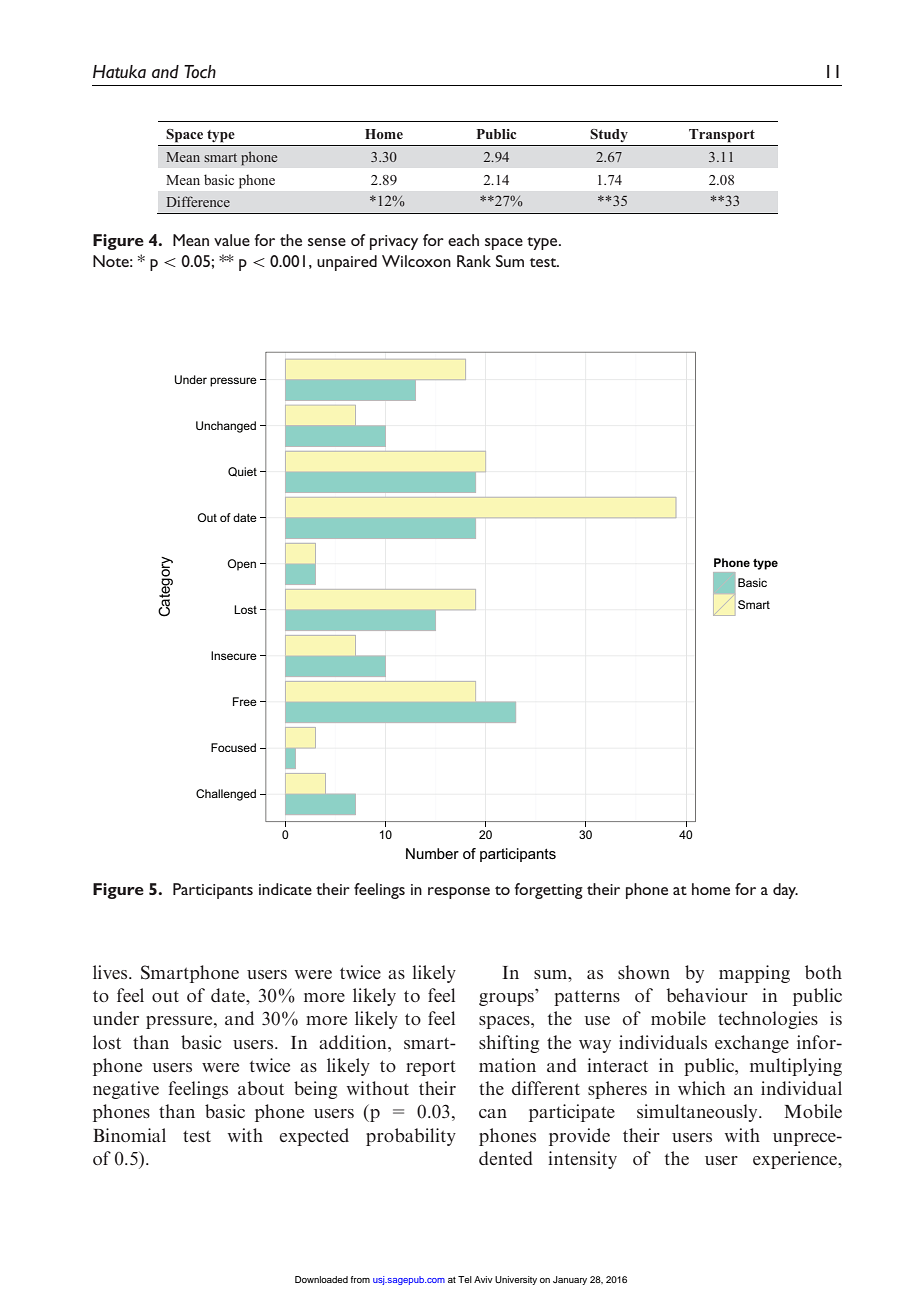  Describe the element at coordinates (432, 853) in the screenshot. I see `Number` at that location.
